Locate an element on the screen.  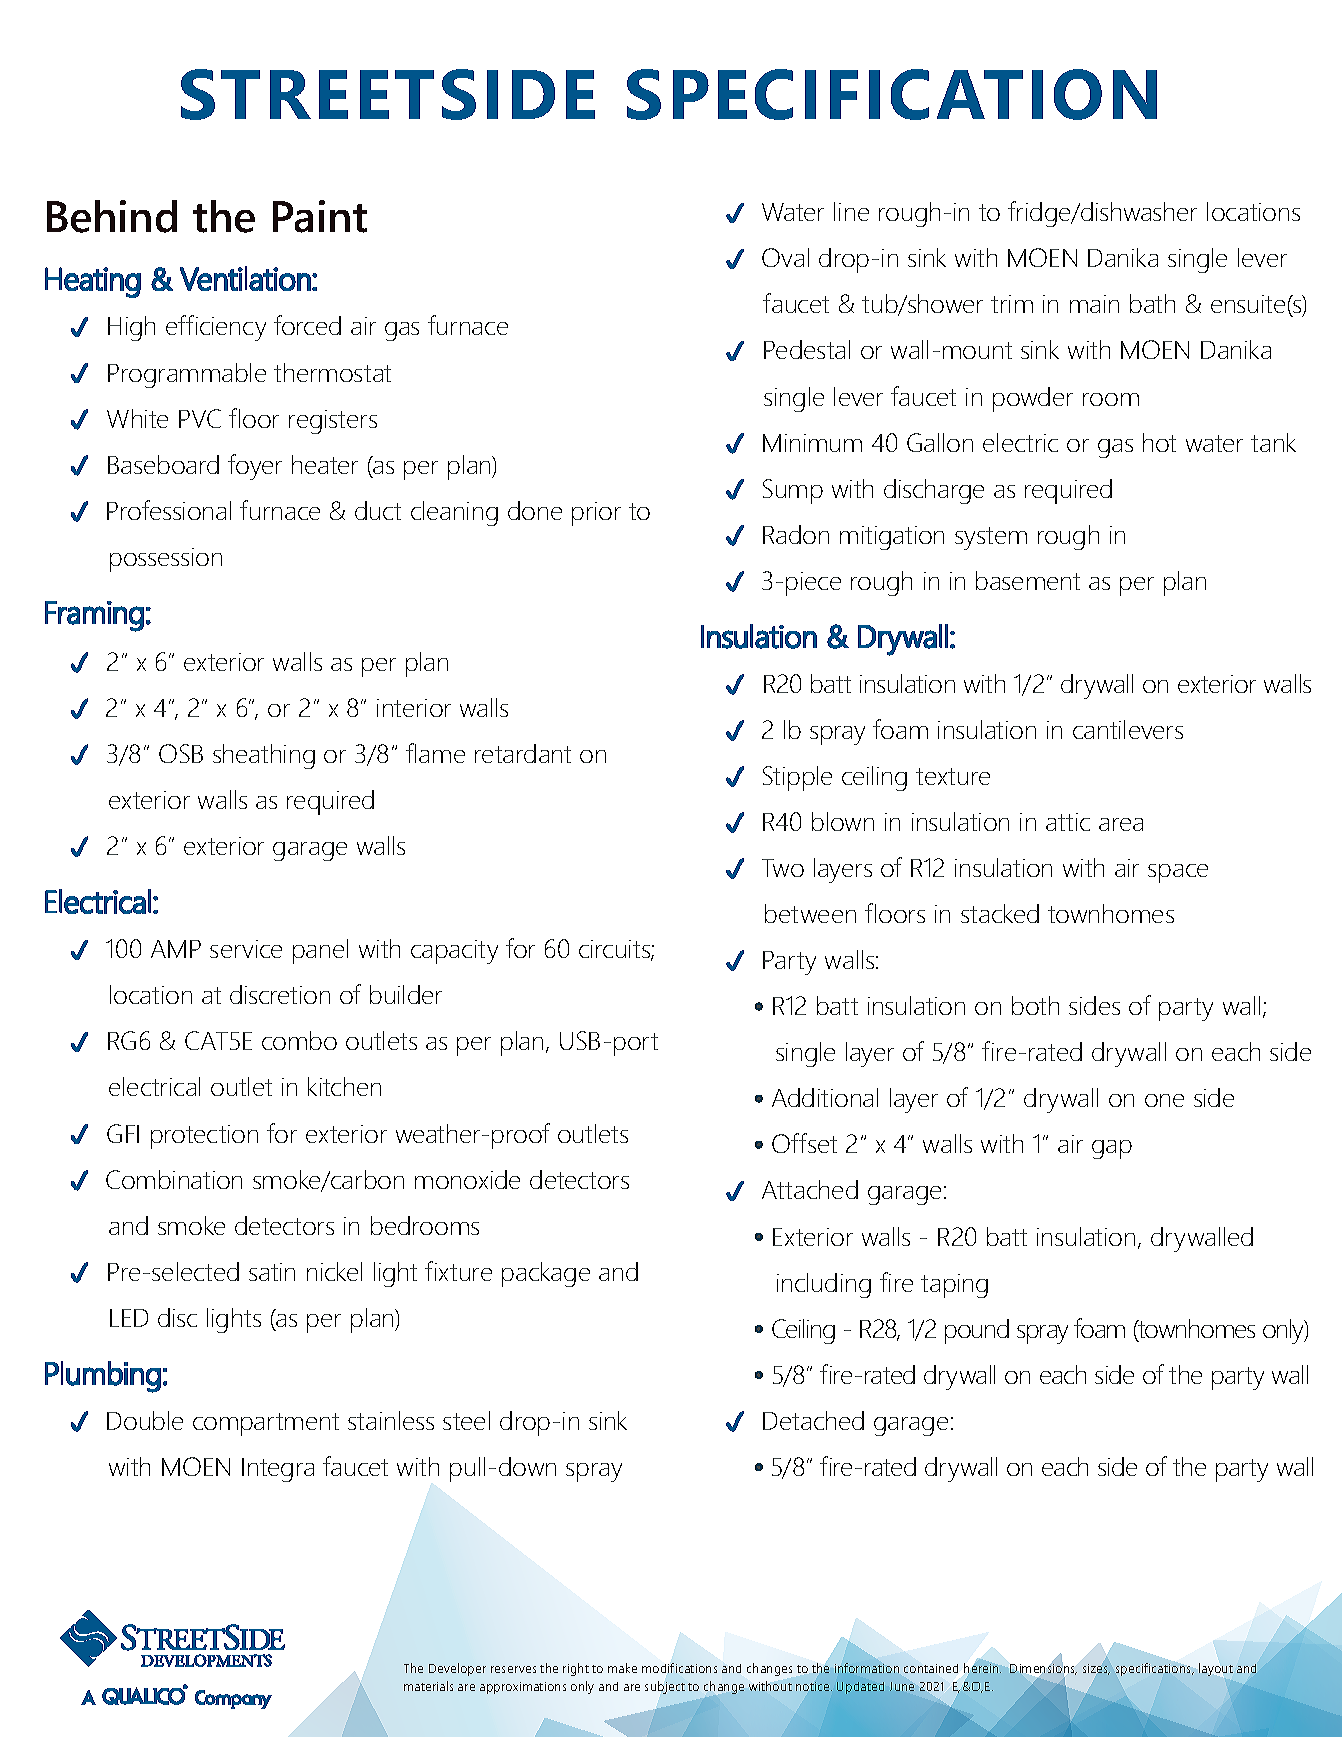
space is located at coordinates (1178, 873).
